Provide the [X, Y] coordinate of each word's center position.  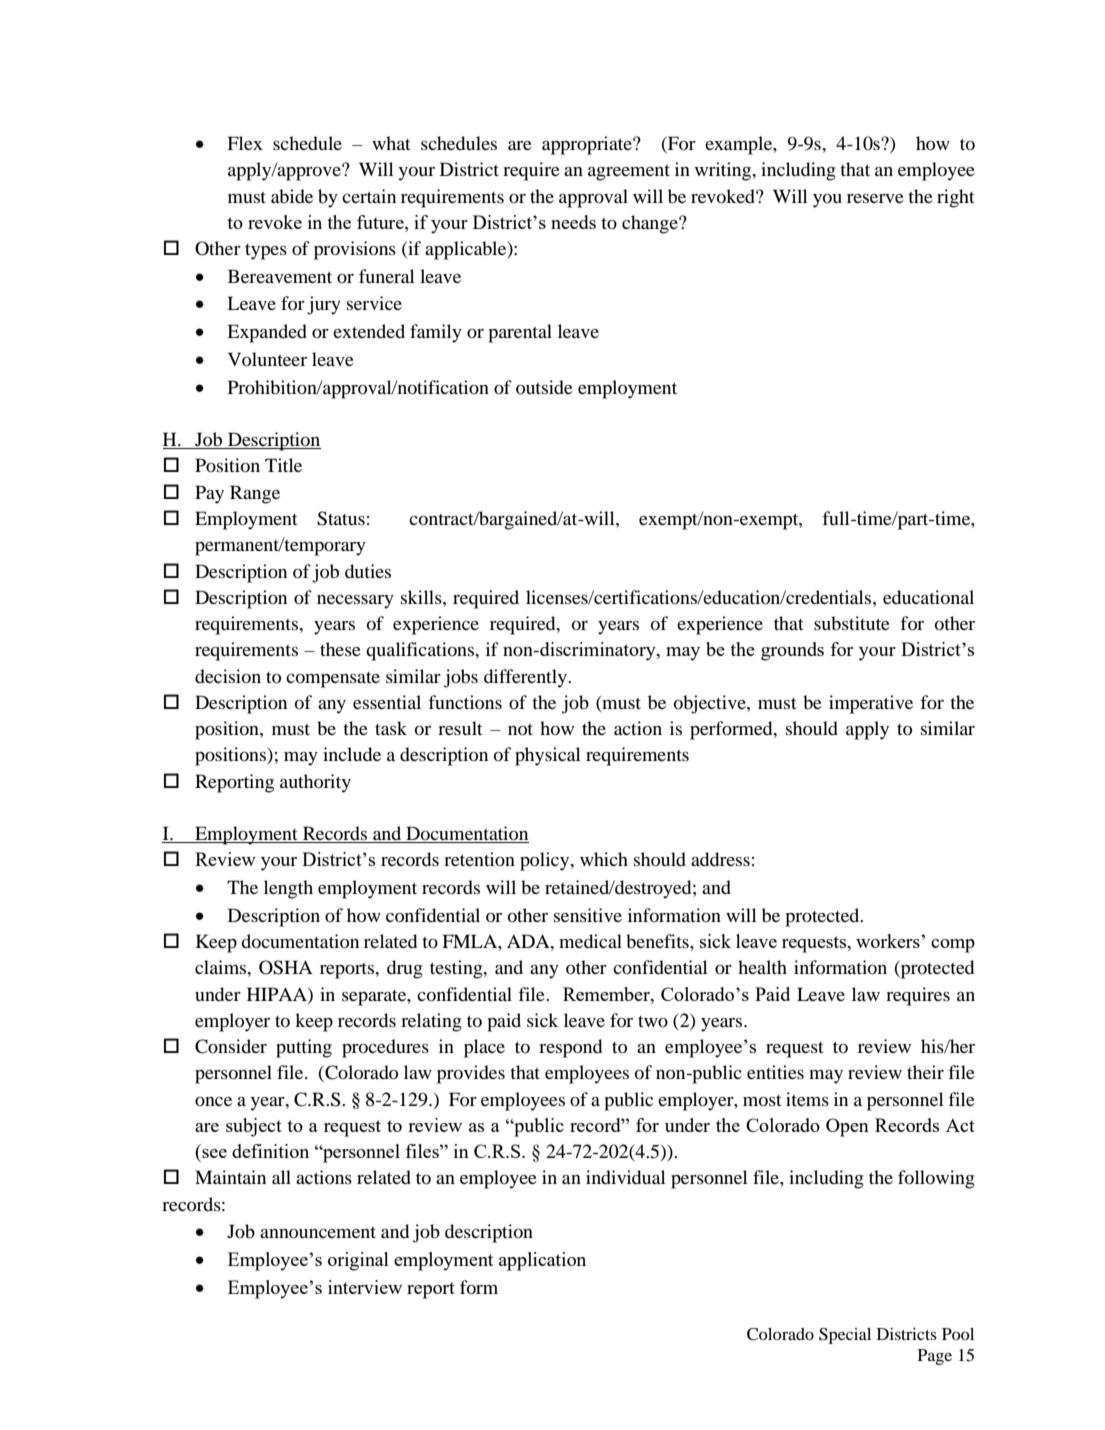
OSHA [286, 967]
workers [888, 941]
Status [341, 518]
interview [365, 1287]
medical [590, 941]
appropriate [588, 145]
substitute [852, 623]
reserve [875, 198]
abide [292, 196]
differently [526, 678]
